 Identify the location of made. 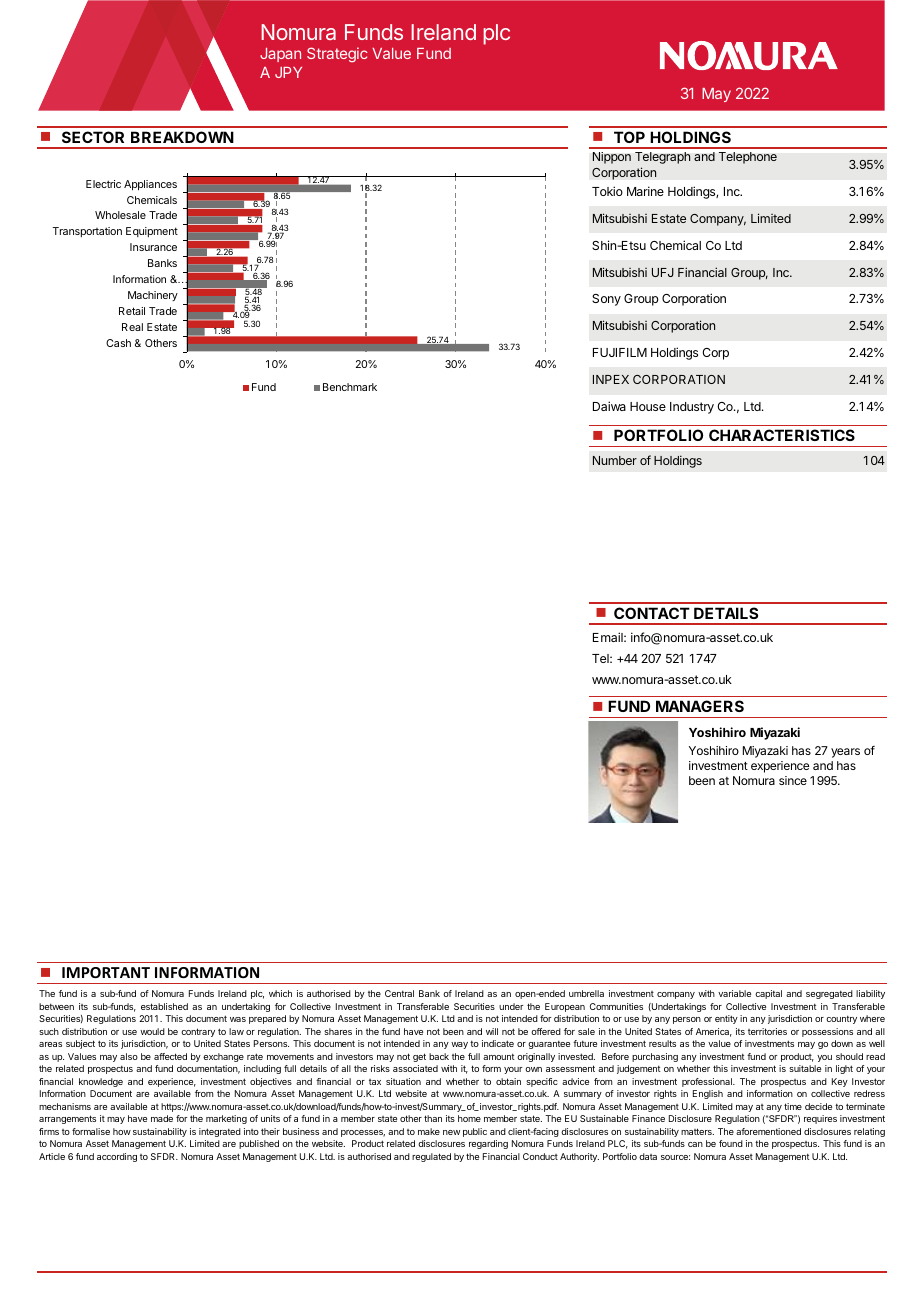
(162, 1118).
